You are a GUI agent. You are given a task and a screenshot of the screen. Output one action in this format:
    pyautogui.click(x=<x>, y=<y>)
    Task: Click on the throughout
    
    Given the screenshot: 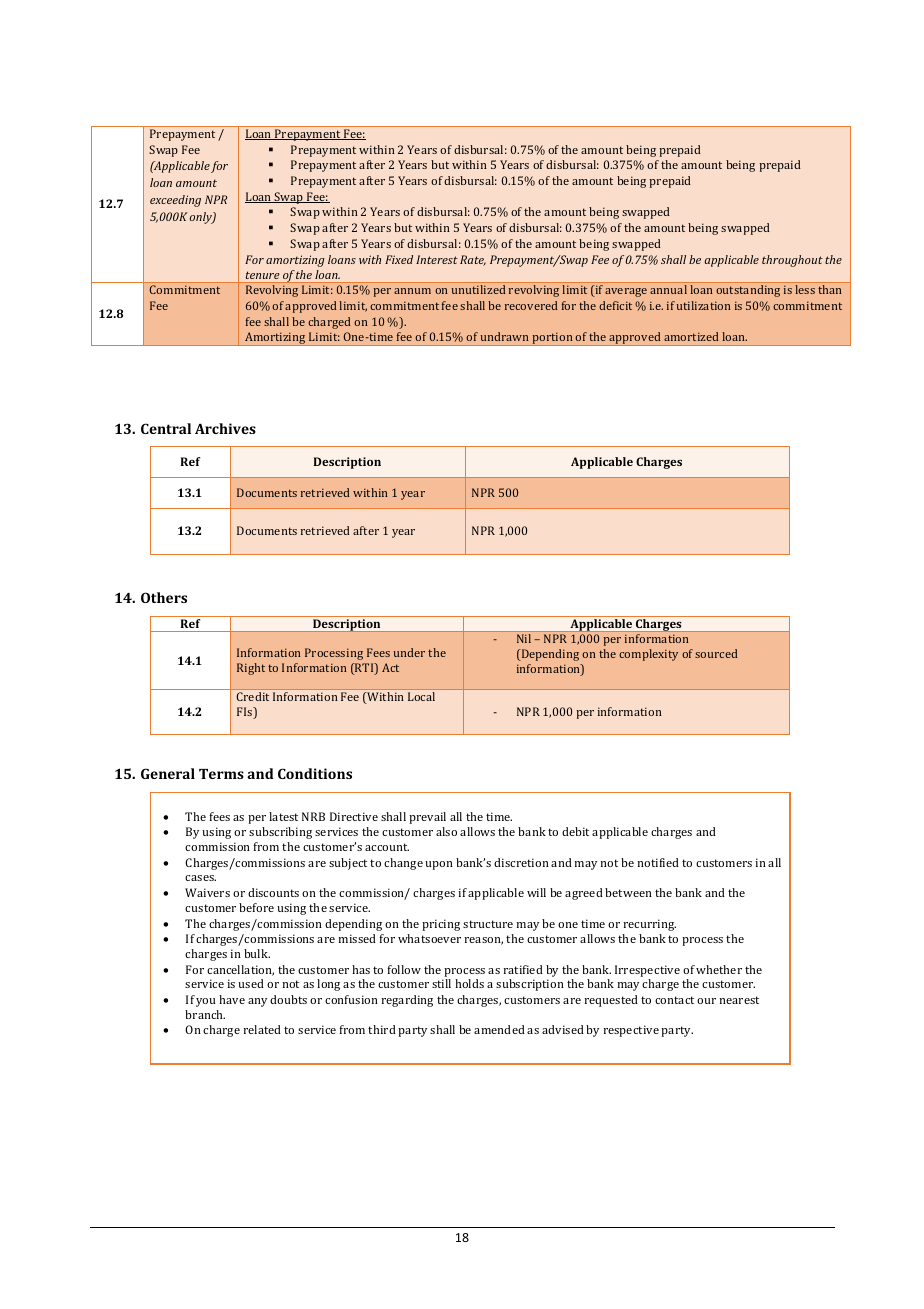 What is the action you would take?
    pyautogui.click(x=792, y=261)
